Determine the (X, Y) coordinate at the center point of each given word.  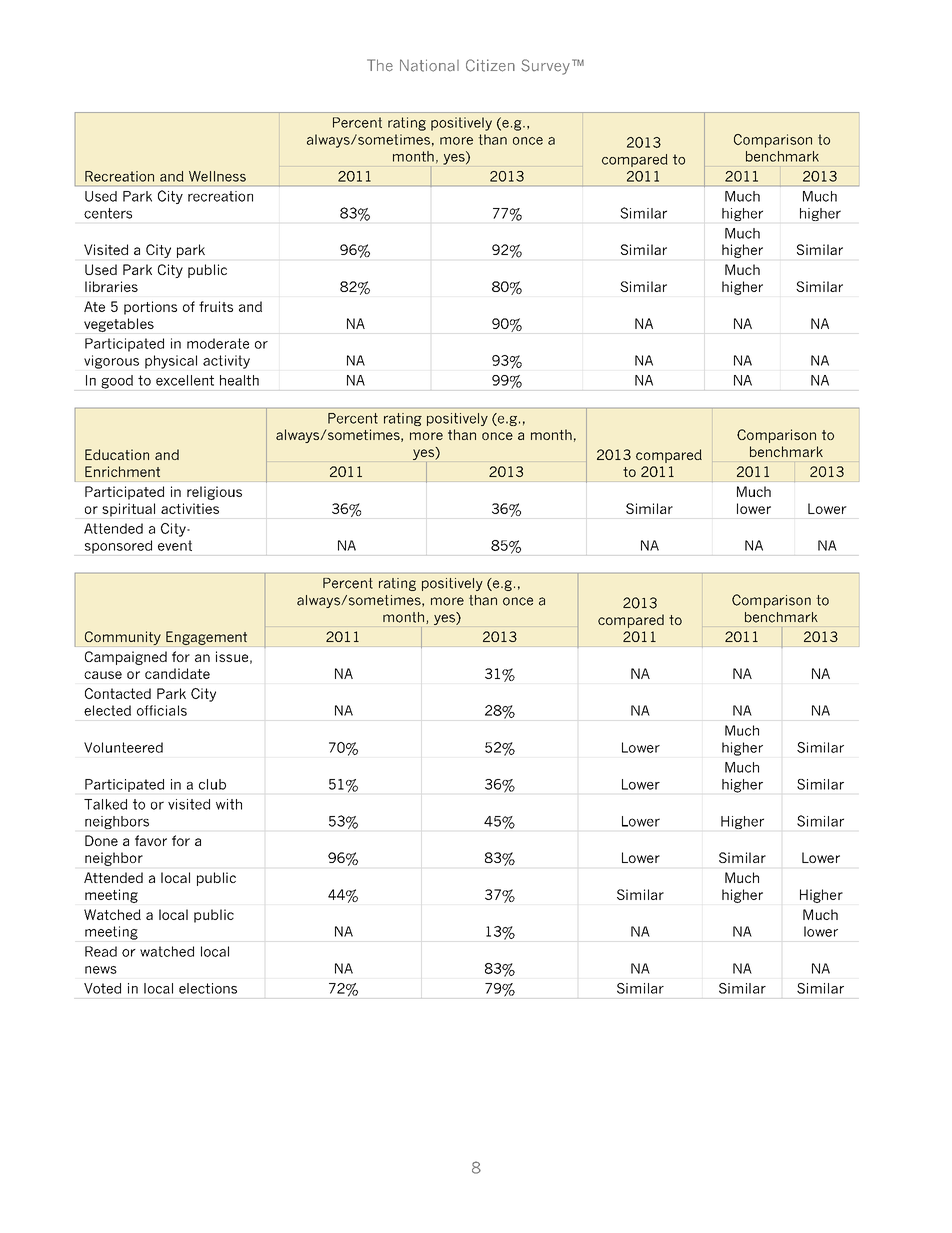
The (380, 65)
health (239, 380)
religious (214, 493)
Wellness (217, 176)
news (101, 970)
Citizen (490, 65)
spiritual (128, 510)
